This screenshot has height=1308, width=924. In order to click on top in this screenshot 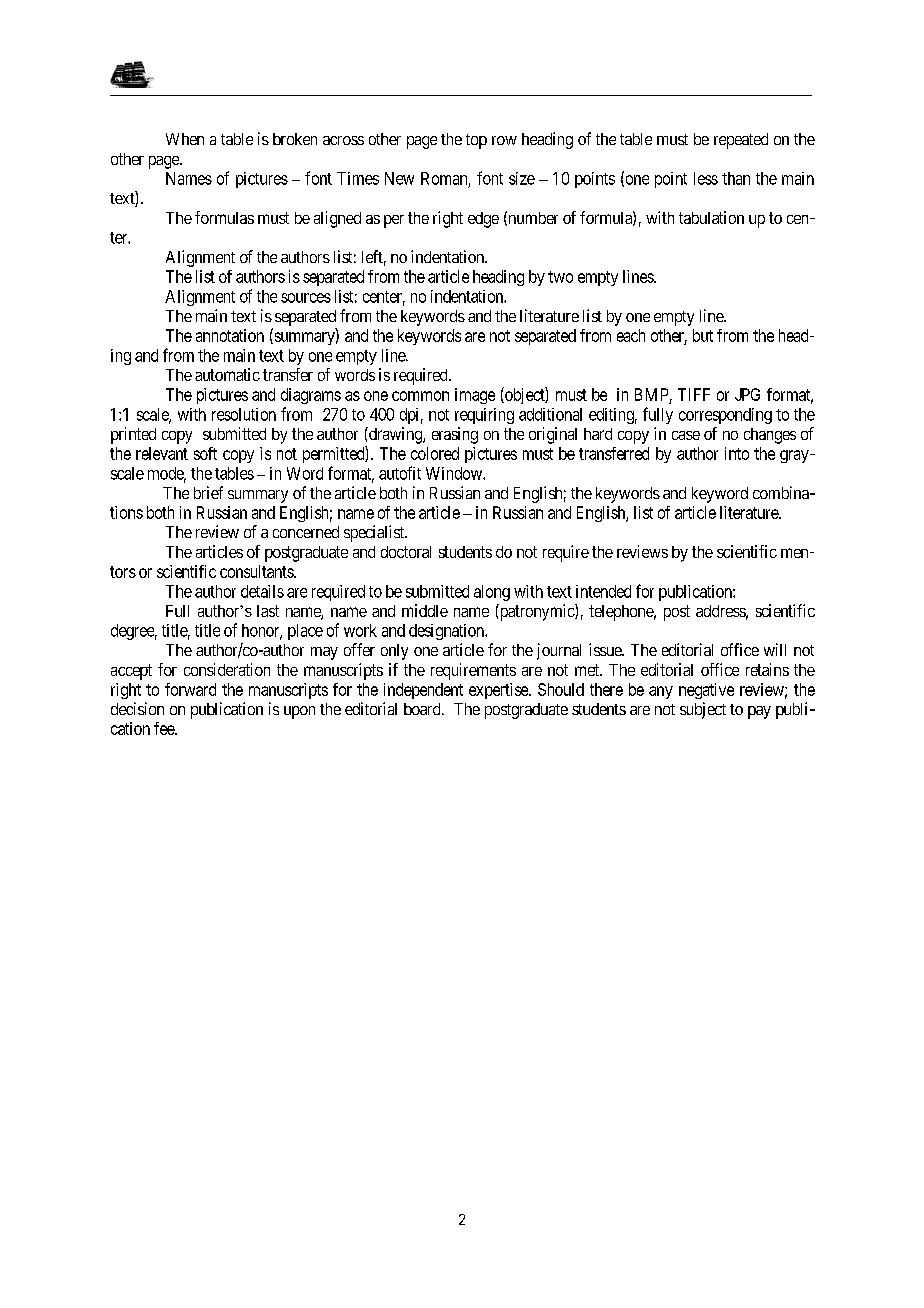, I will do `click(476, 141)`.
